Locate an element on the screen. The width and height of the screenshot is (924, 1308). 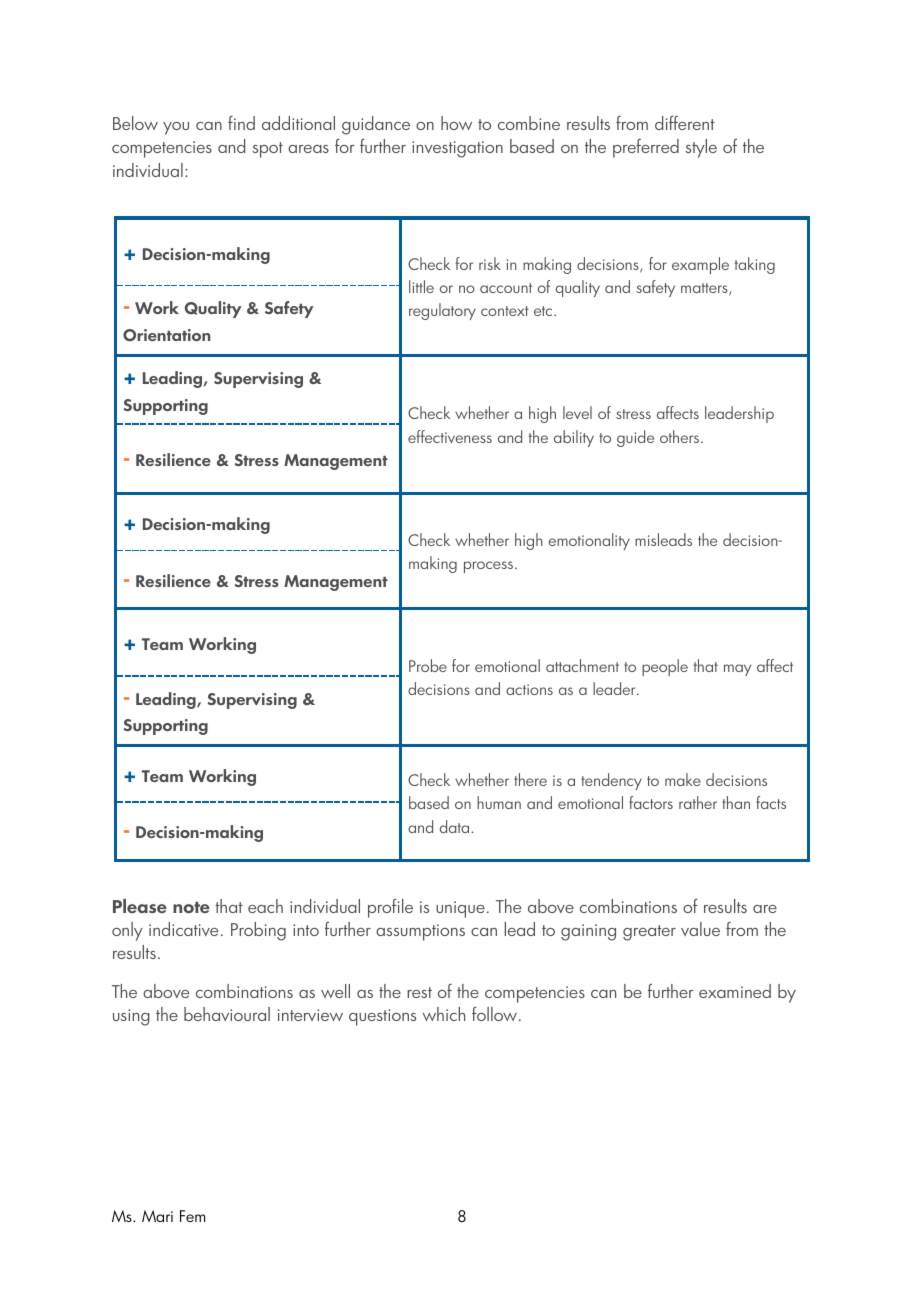
Probe is located at coordinates (428, 665).
